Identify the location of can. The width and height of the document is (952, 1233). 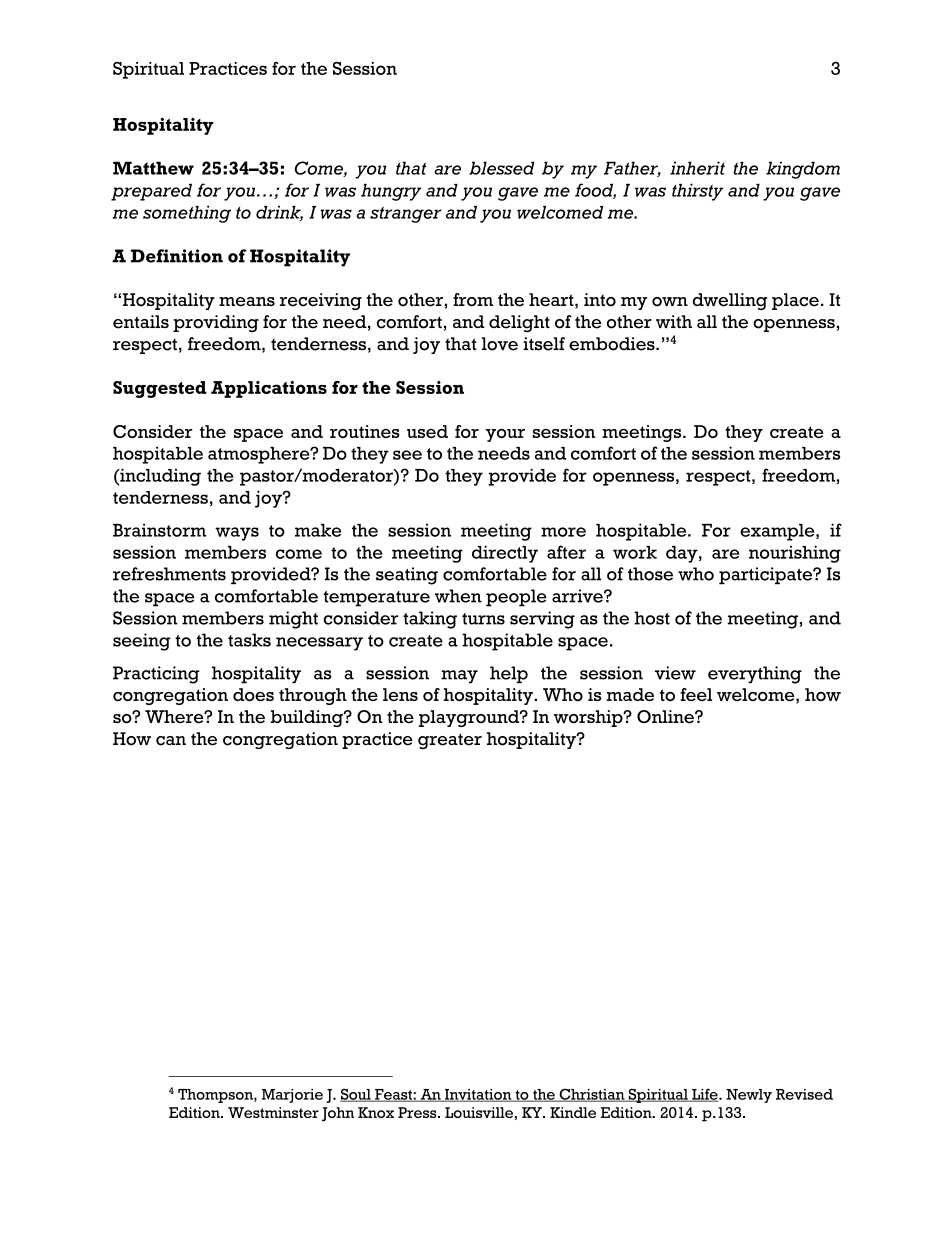
(171, 741).
